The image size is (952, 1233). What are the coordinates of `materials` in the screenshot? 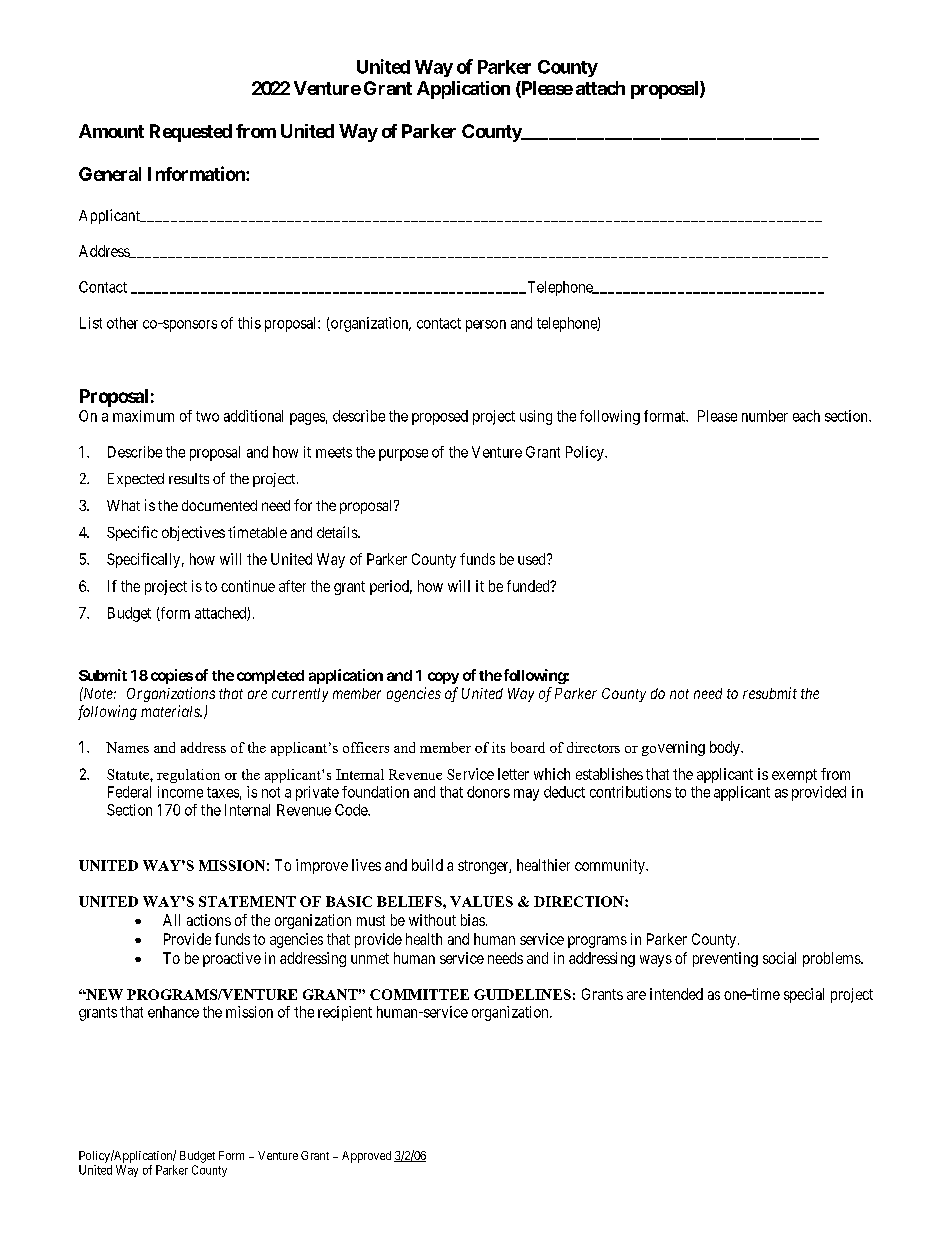 It's located at (171, 711).
